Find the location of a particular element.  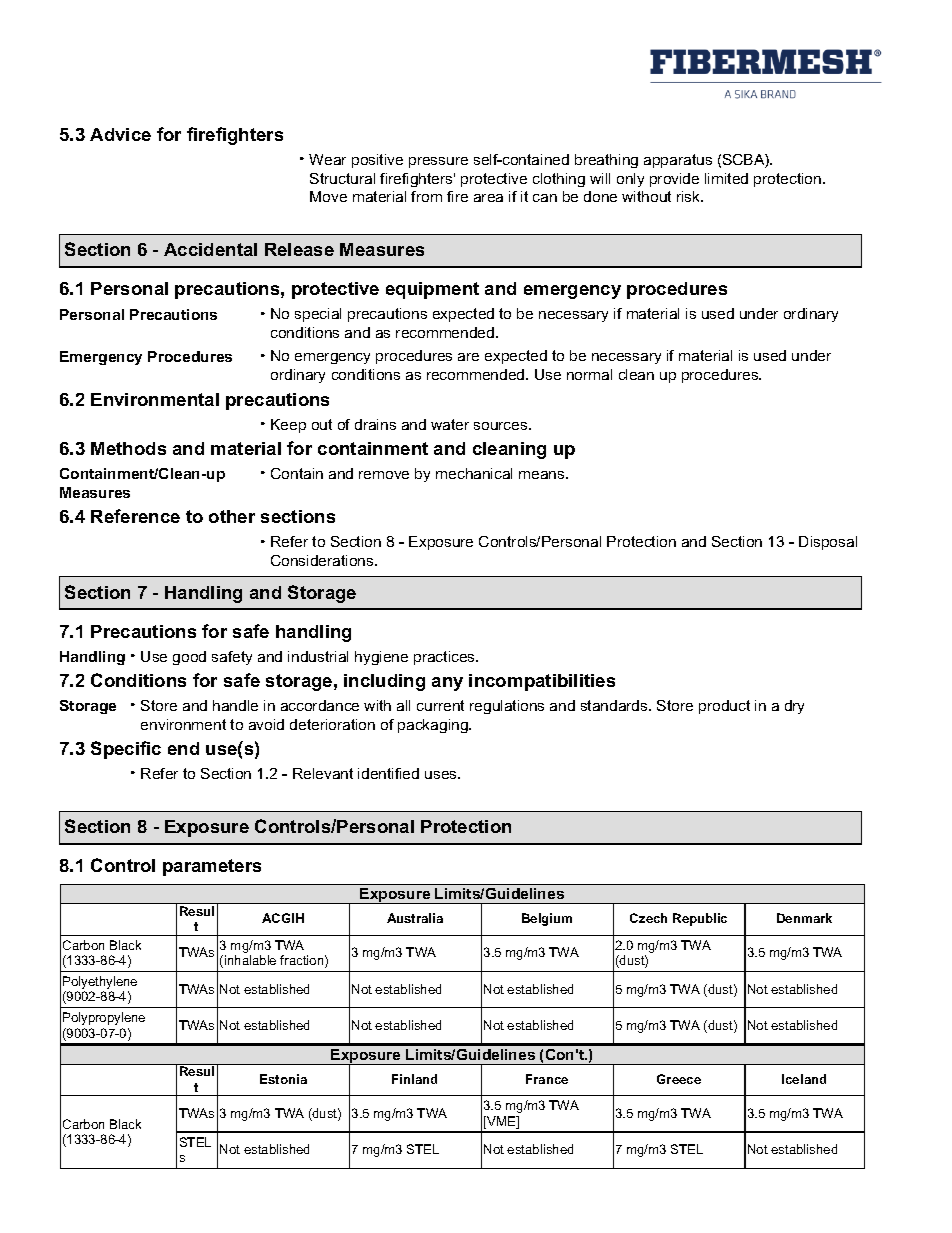

pressure is located at coordinates (438, 162).
